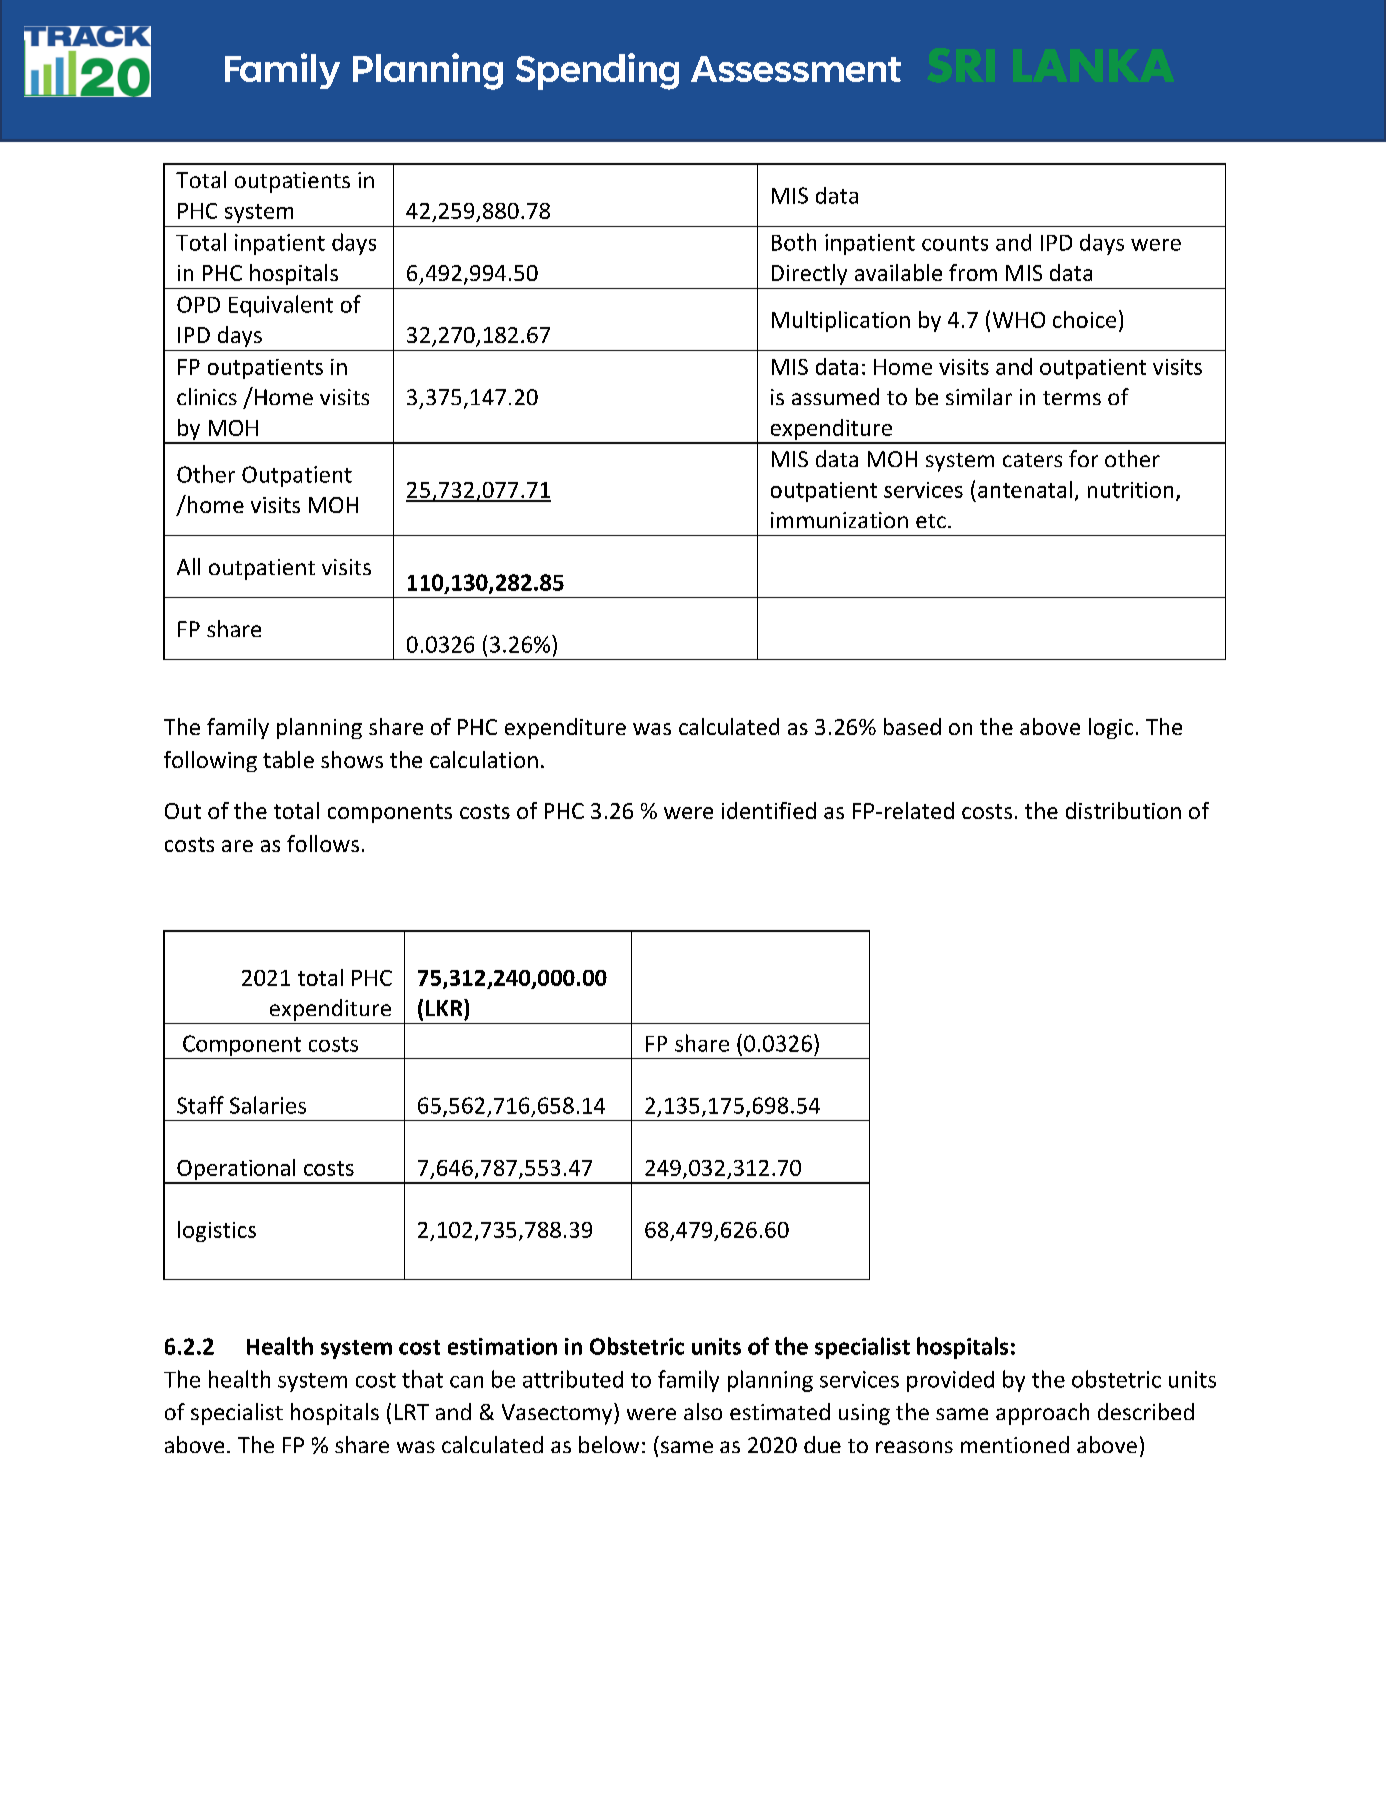 The height and width of the screenshot is (1798, 1389). I want to click on Spending, so click(597, 71).
